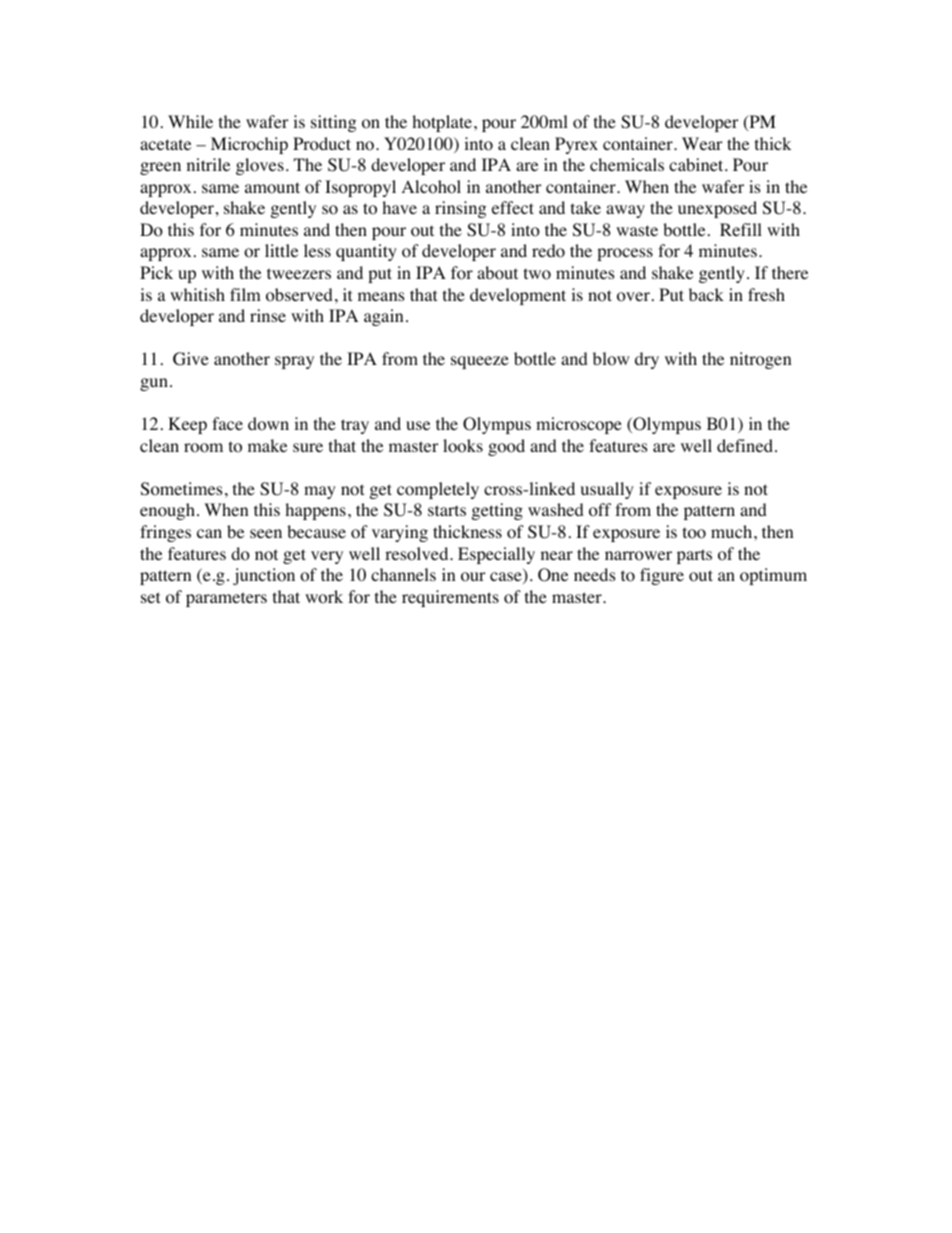  I want to click on Wear, so click(702, 143).
